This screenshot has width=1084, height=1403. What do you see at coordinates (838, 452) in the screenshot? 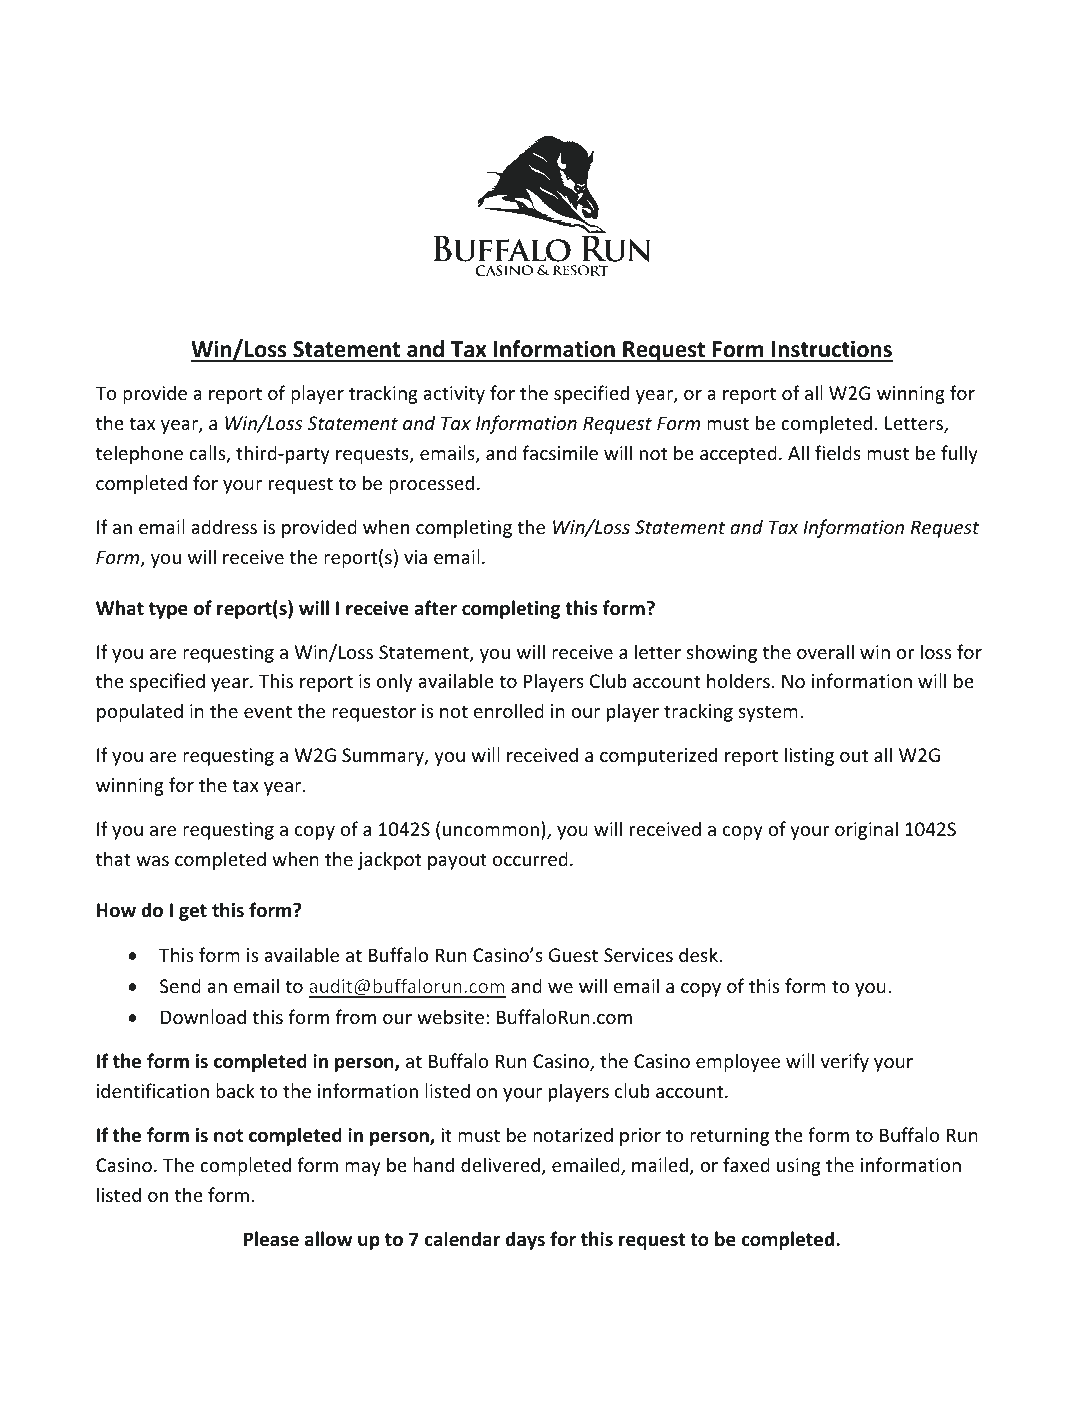
I see `fields` at bounding box center [838, 452].
